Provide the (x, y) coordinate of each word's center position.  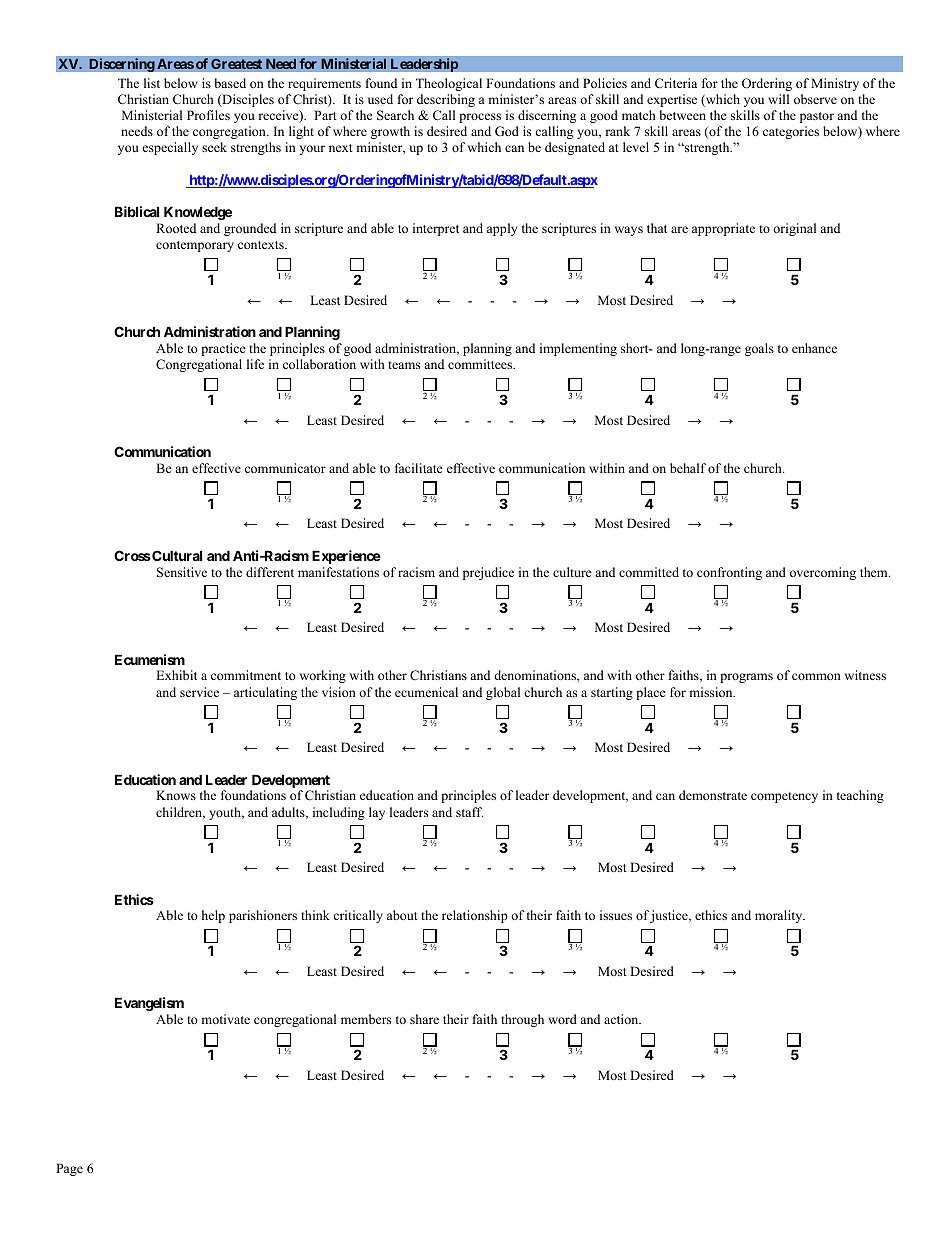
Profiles (208, 115)
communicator (285, 468)
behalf (688, 468)
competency (784, 797)
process (480, 118)
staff (469, 812)
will (778, 99)
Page (69, 1169)
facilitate (419, 468)
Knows (176, 795)
